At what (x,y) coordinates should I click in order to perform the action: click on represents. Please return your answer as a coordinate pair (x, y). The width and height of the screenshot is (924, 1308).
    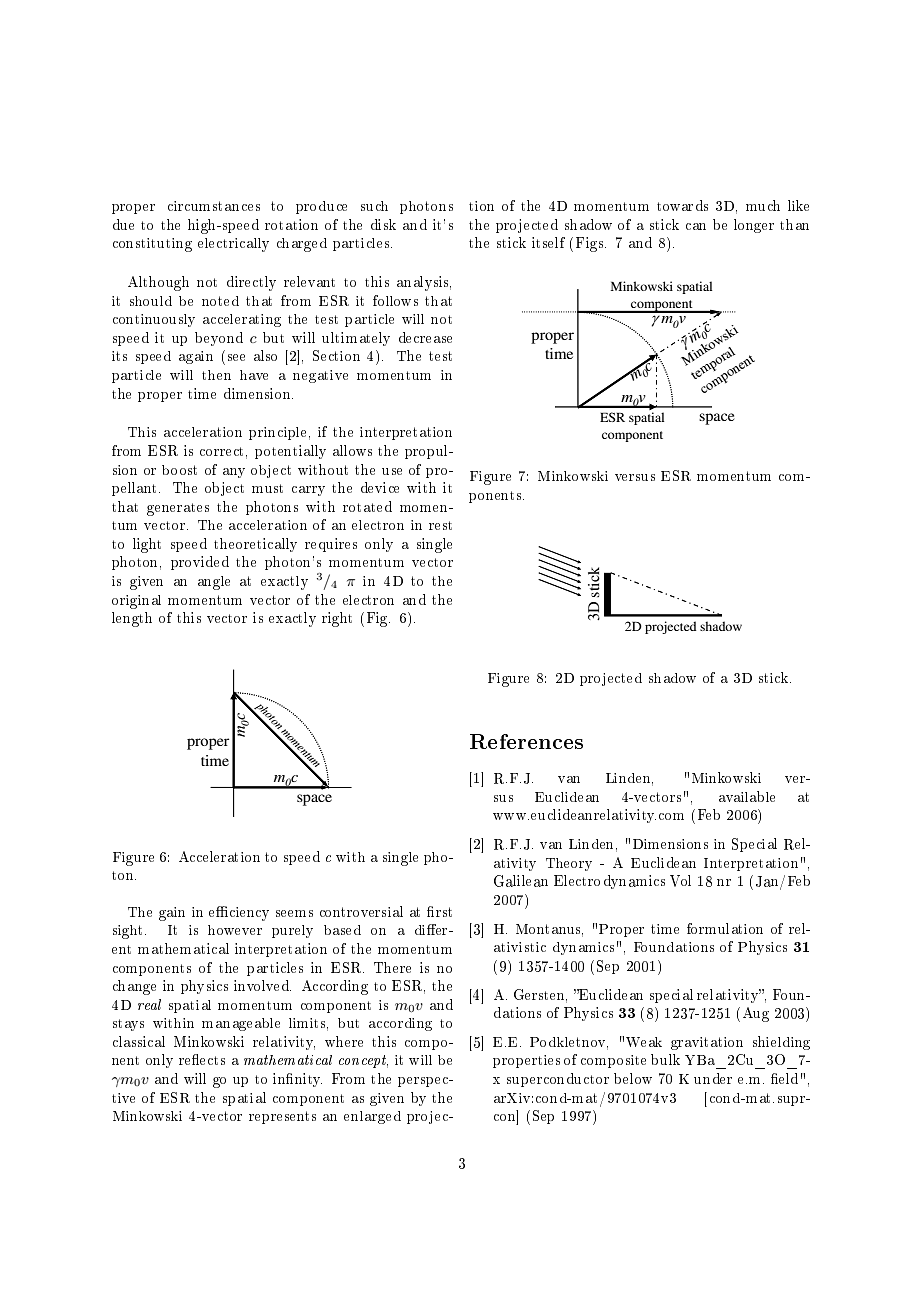
    Looking at the image, I should click on (282, 1117).
